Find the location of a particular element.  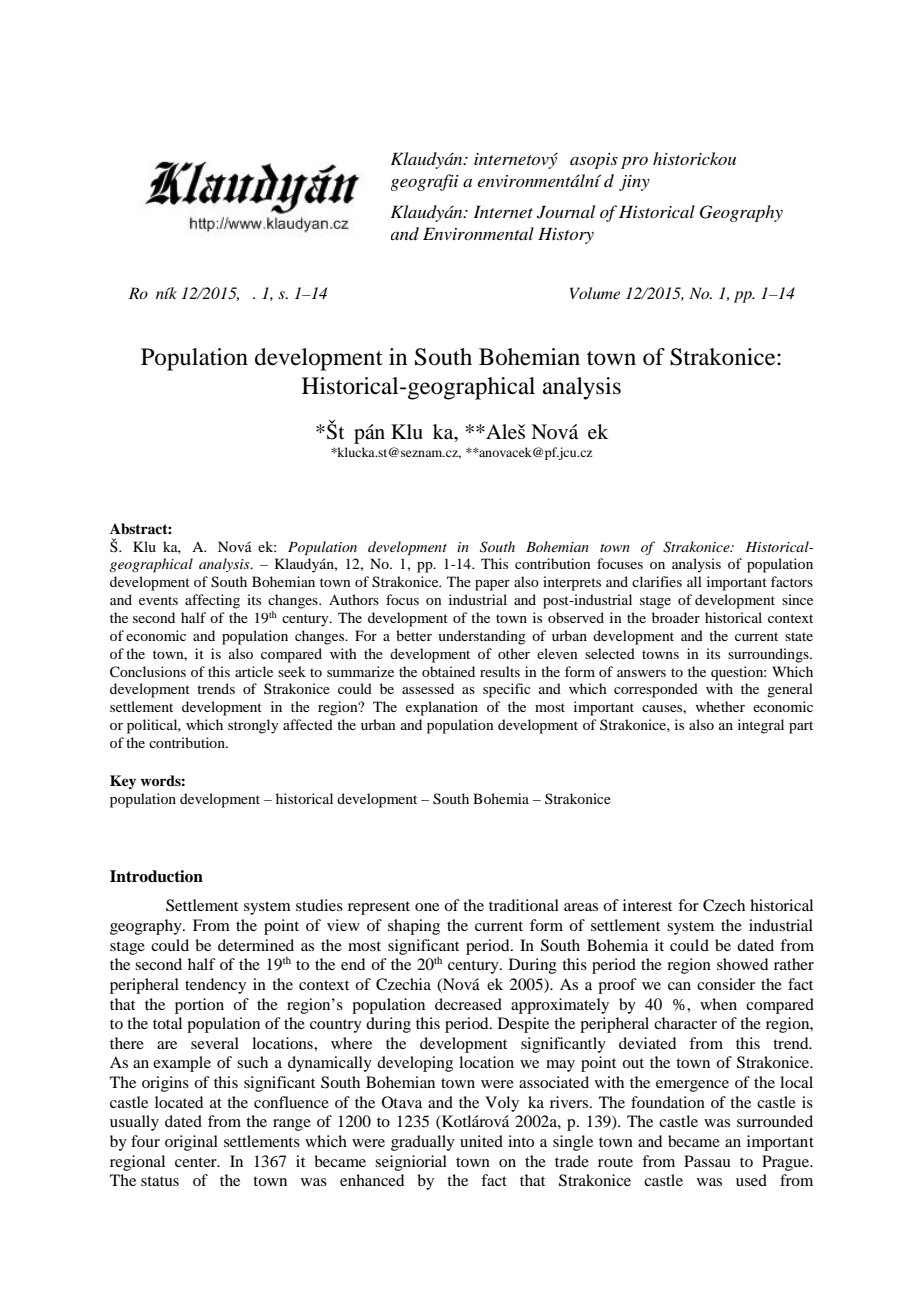

united is located at coordinates (481, 1141).
